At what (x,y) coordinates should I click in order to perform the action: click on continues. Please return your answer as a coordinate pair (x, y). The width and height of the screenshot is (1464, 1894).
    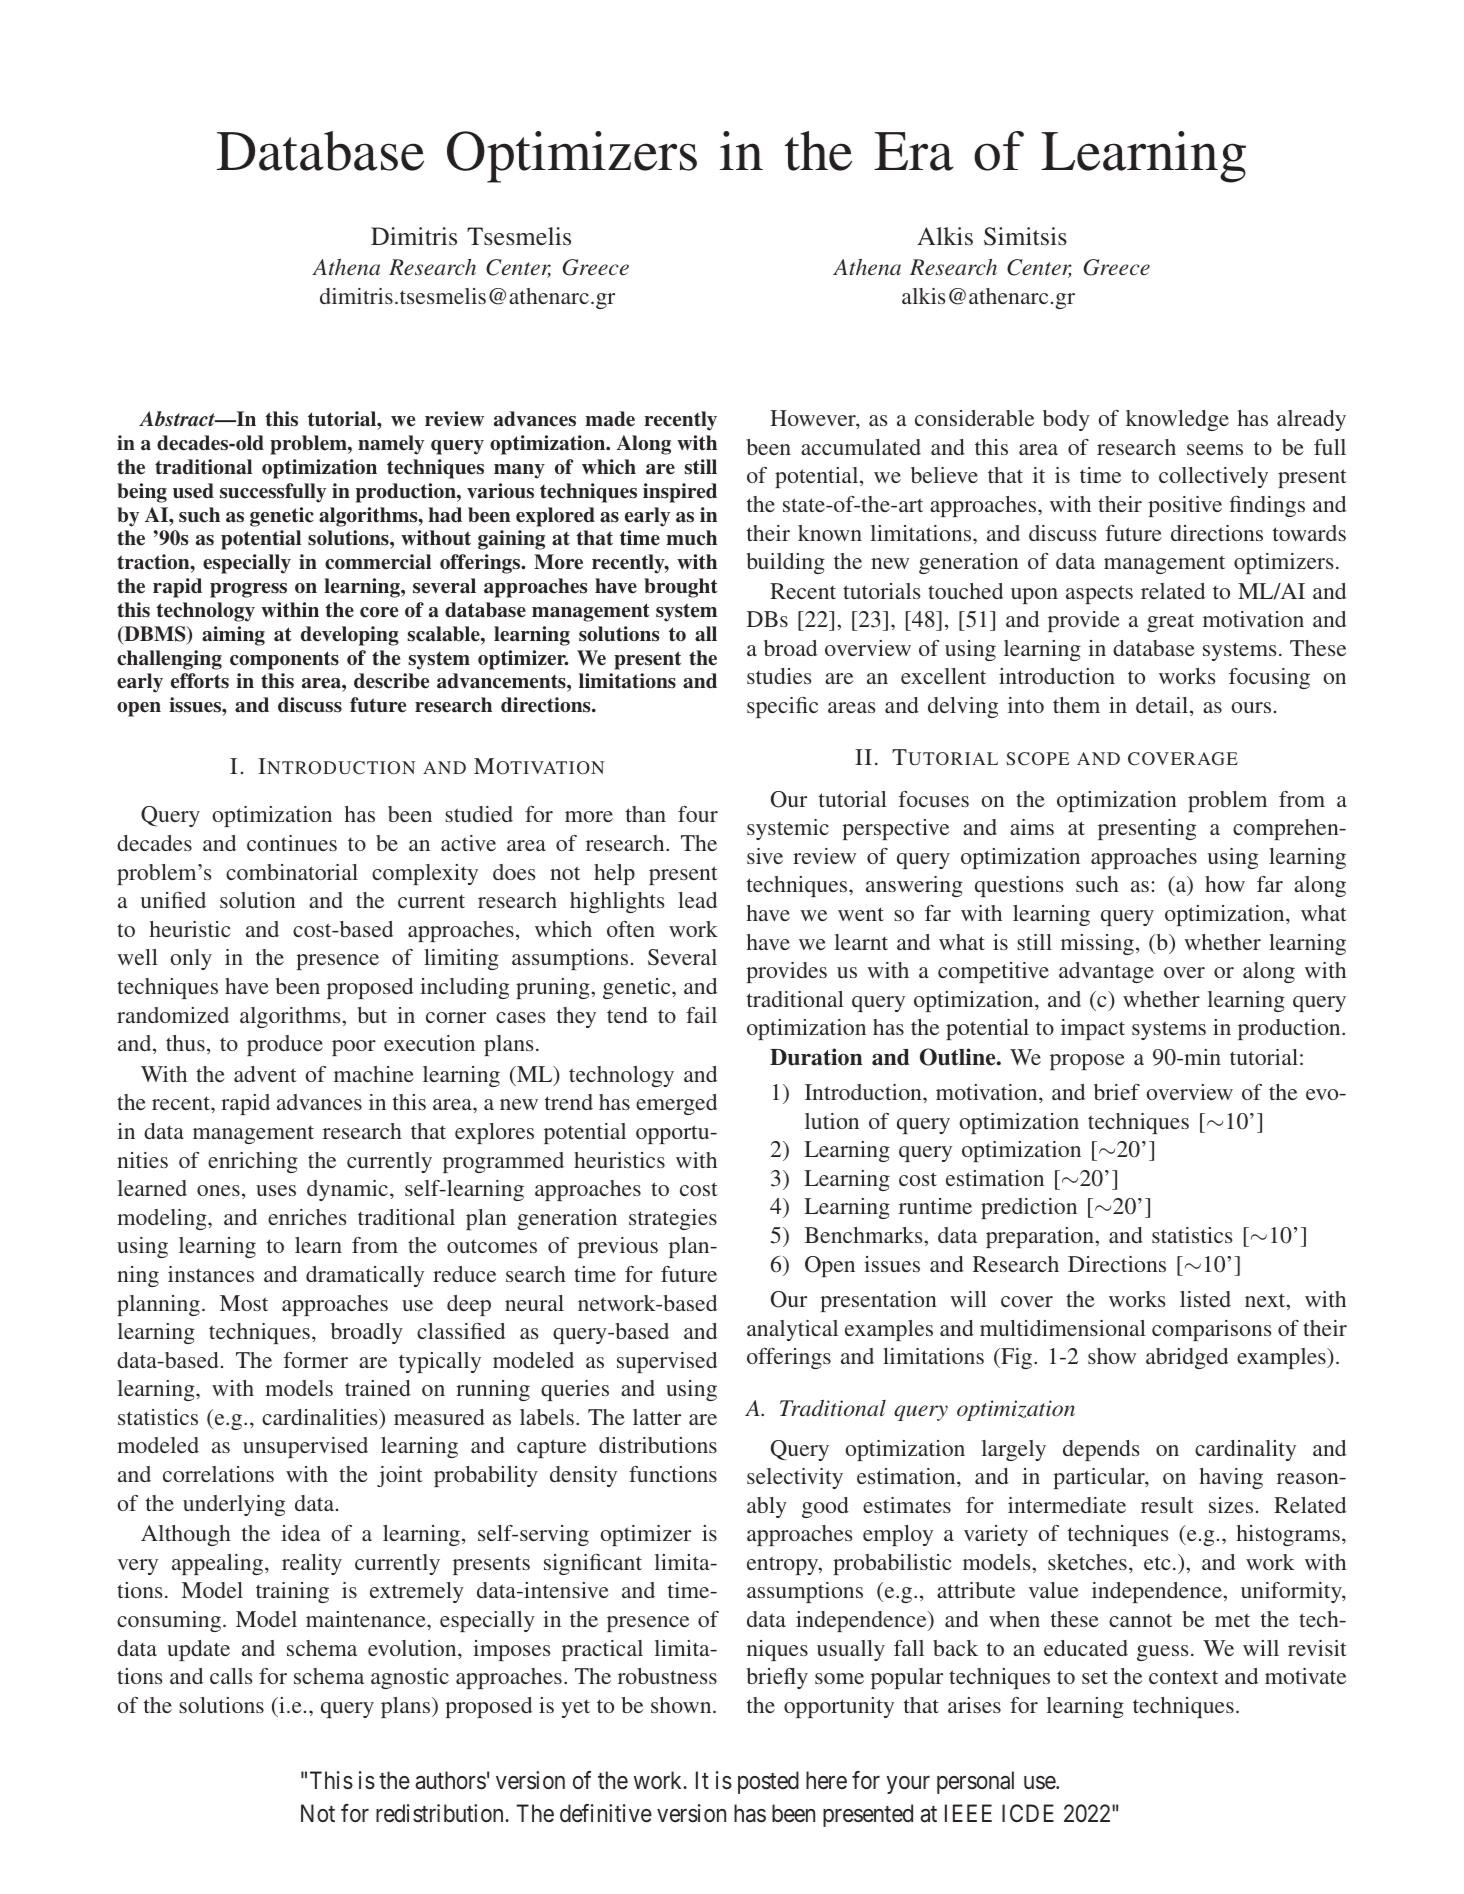
    Looking at the image, I should click on (292, 843).
